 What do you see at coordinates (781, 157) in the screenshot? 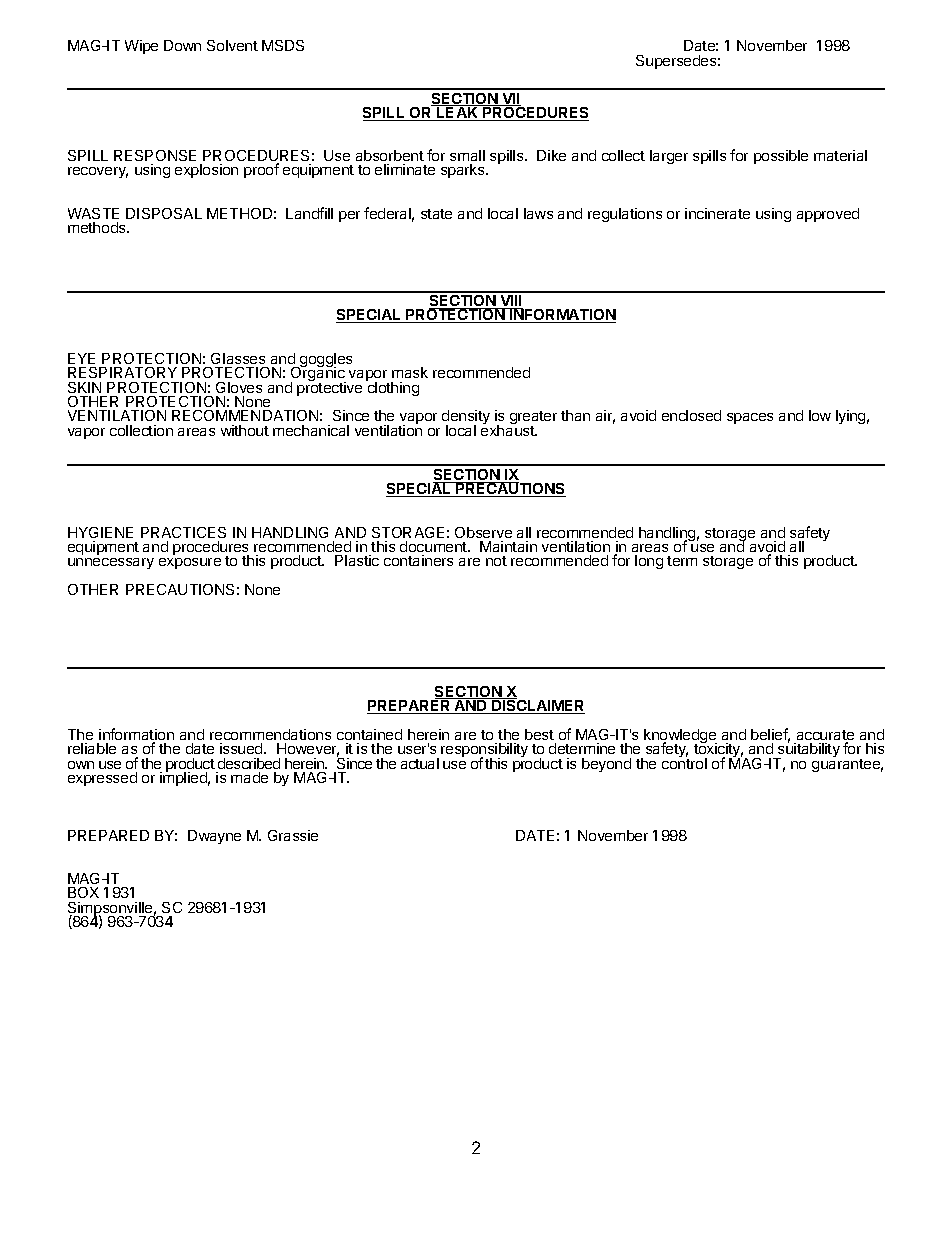
I see `possible` at bounding box center [781, 157].
